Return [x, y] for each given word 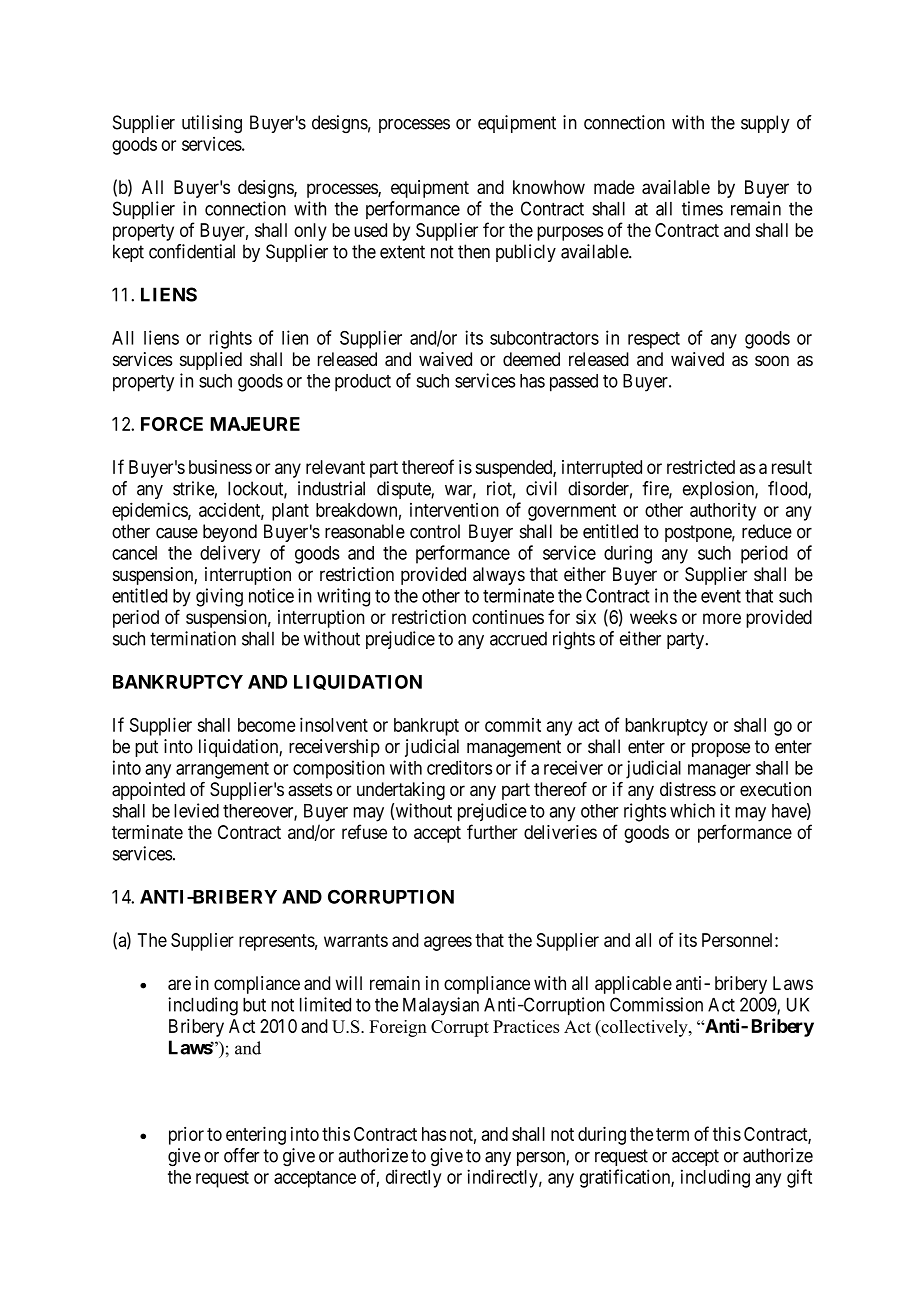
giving [219, 597]
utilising [212, 124]
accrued [518, 638]
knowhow [549, 187]
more [722, 618]
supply [765, 124]
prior [186, 1136]
